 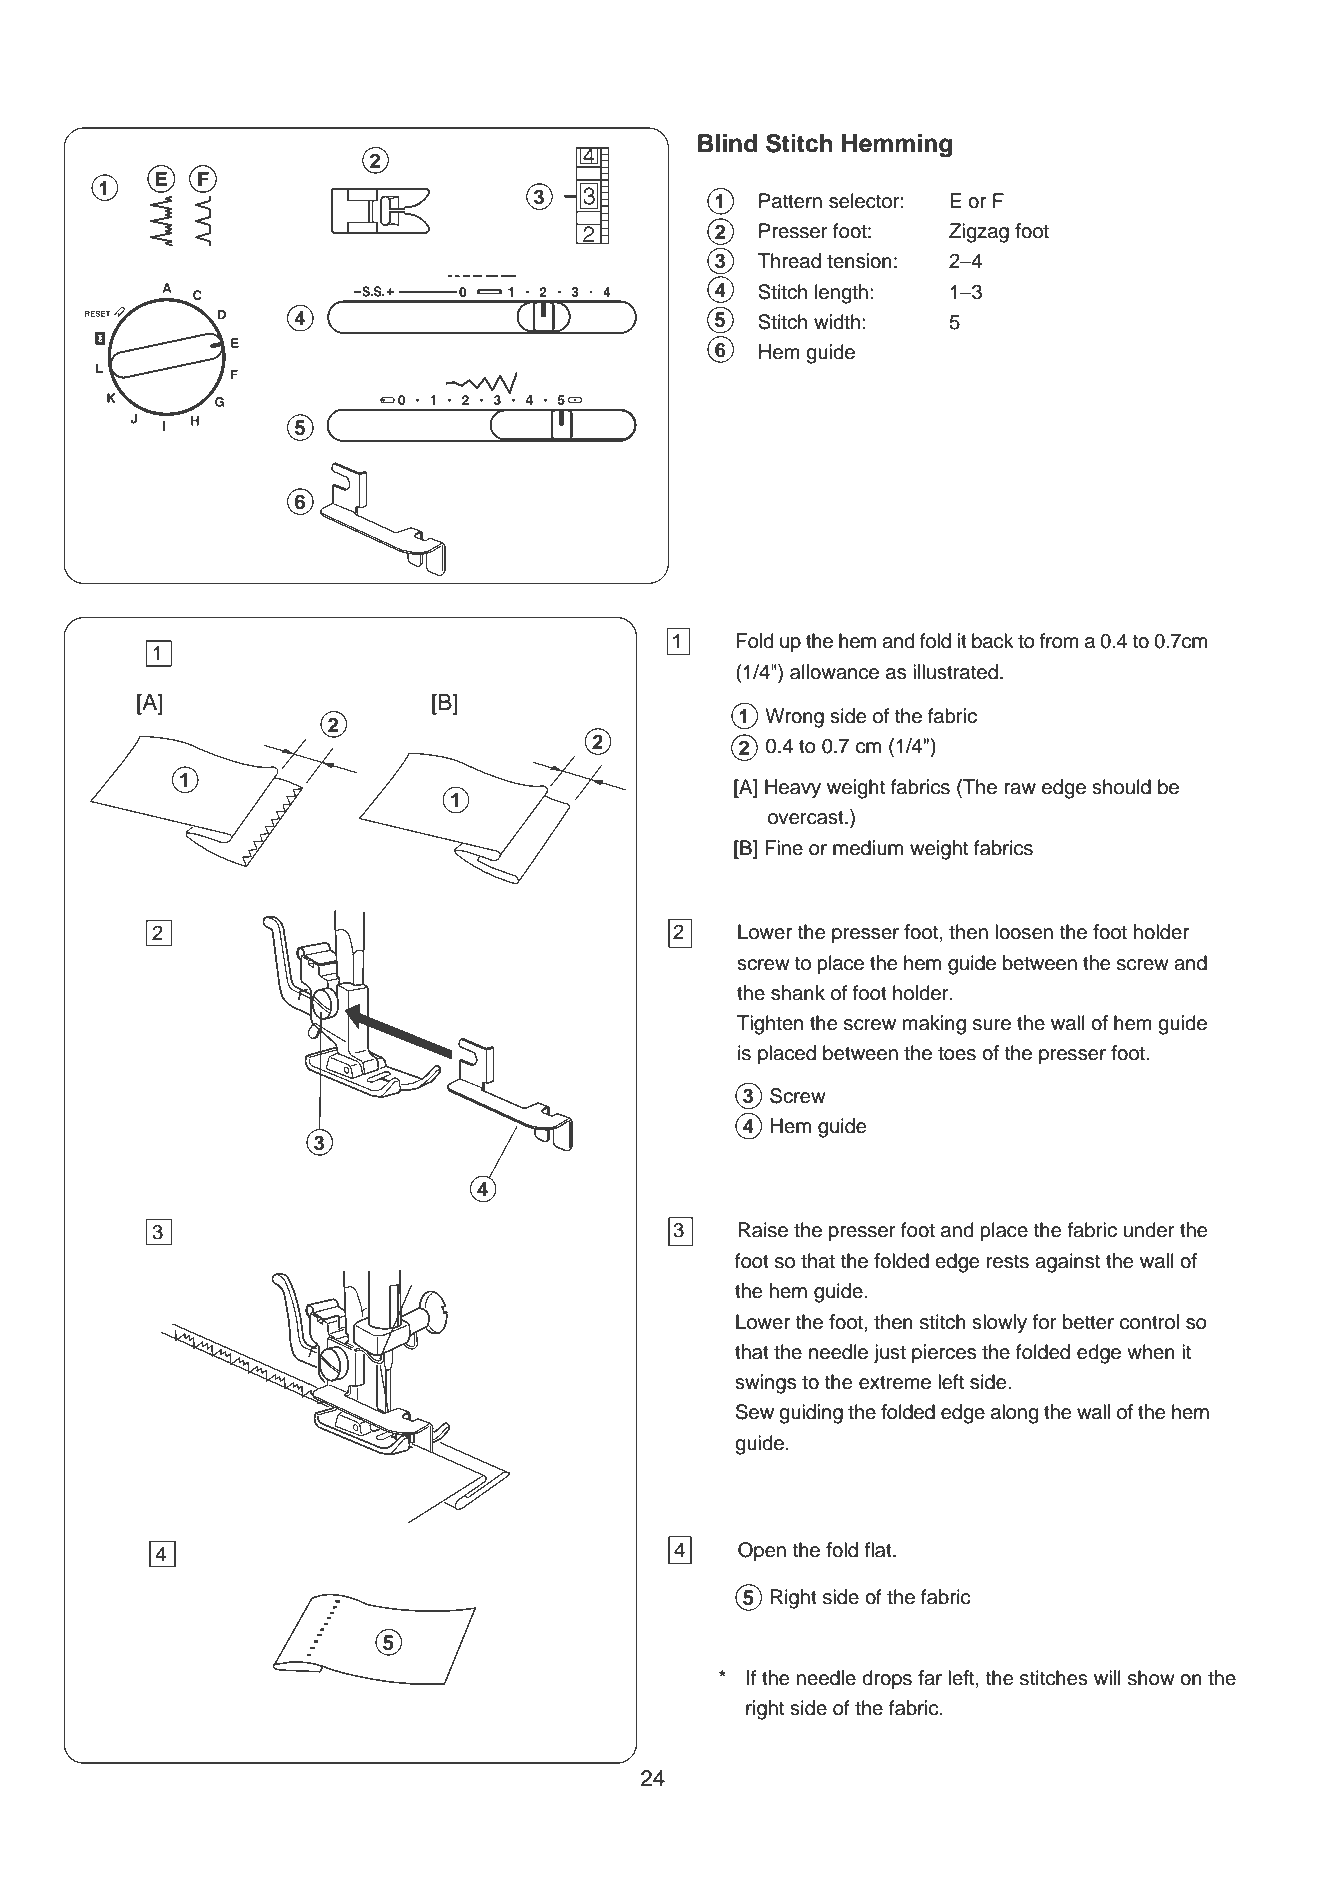 I want to click on Zigzag, so click(x=979, y=233).
